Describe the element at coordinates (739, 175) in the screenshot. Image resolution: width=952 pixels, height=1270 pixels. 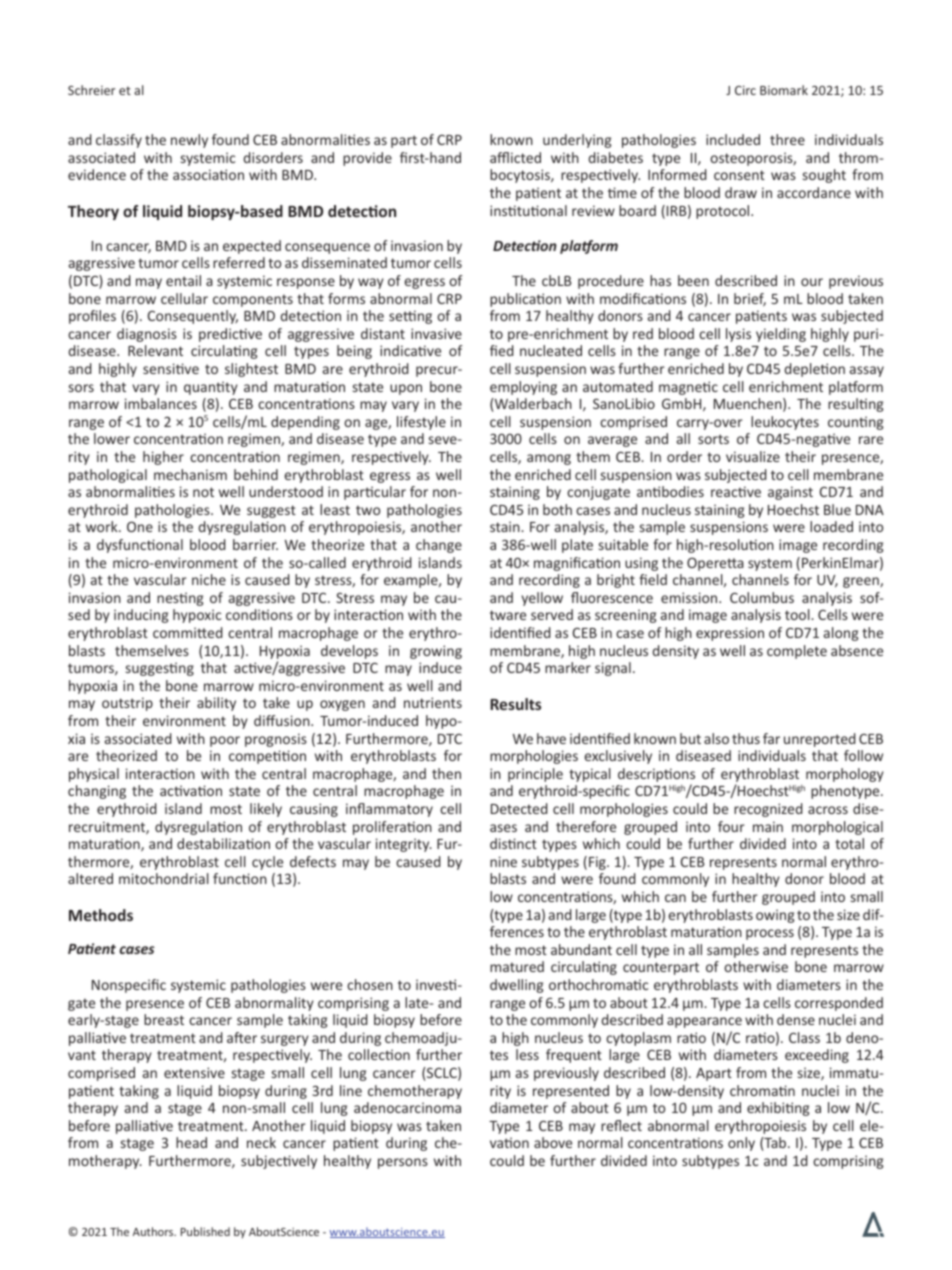
I see `consent` at that location.
